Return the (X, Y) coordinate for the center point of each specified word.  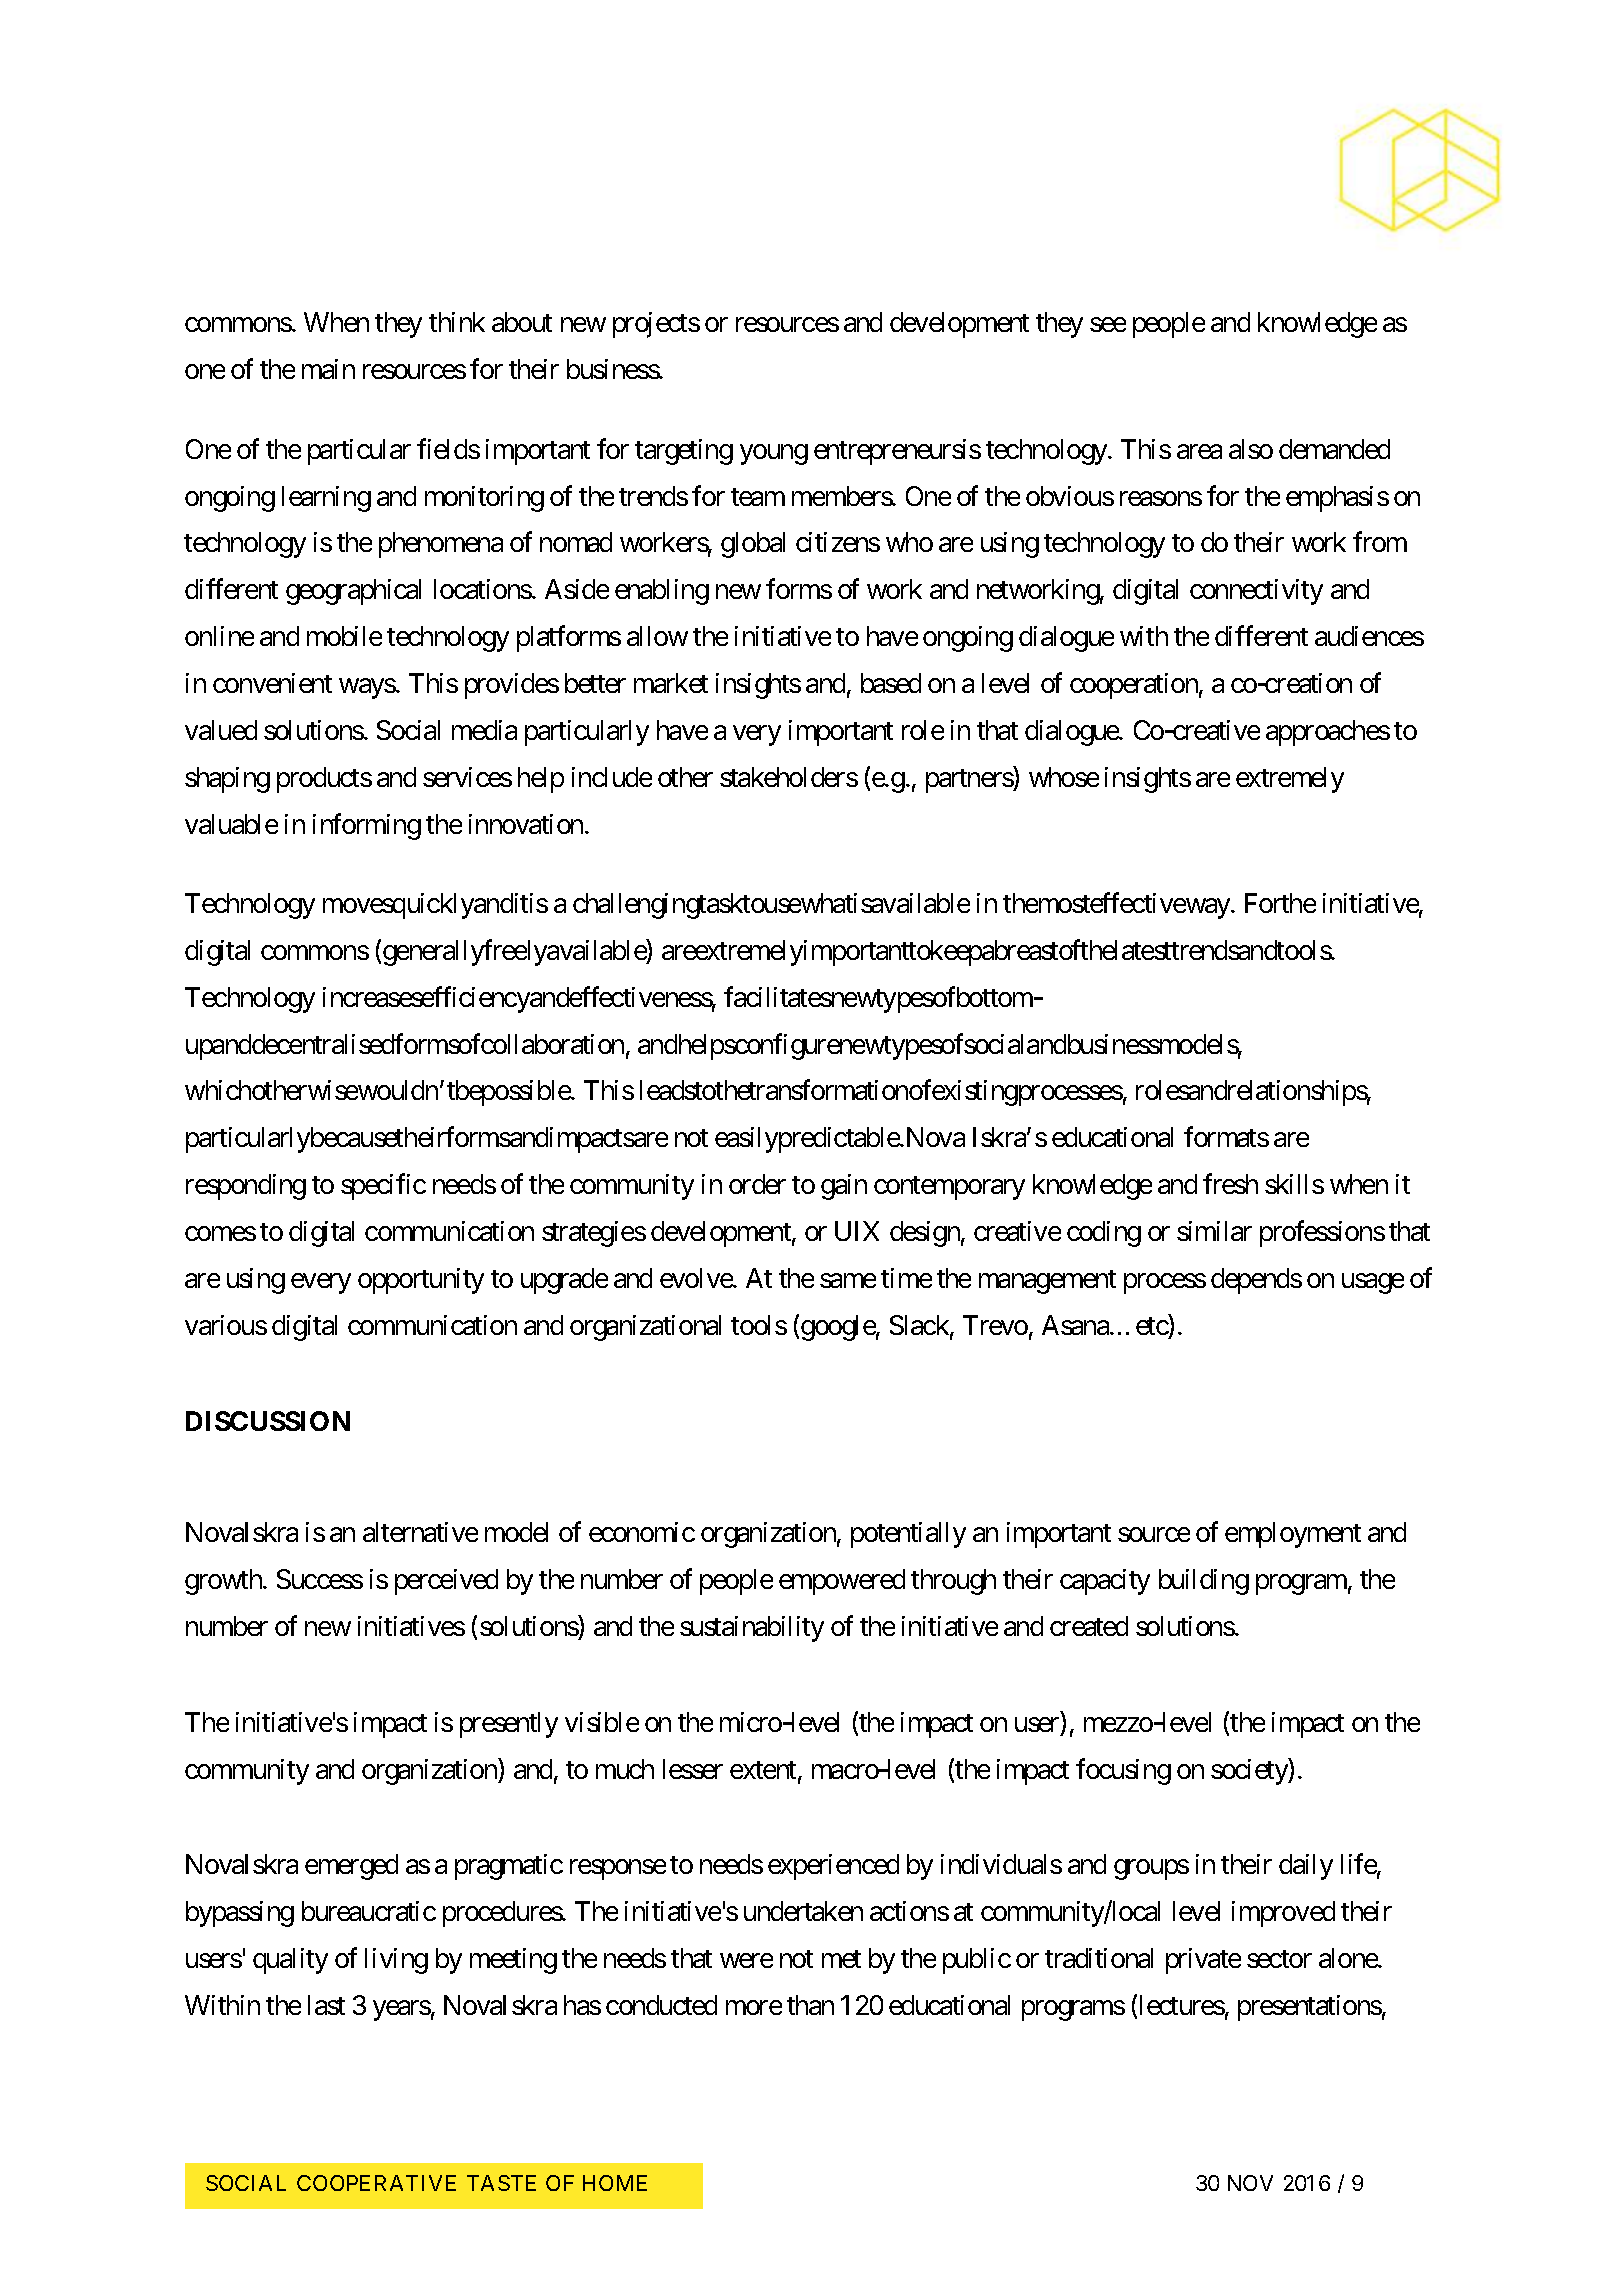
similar (1214, 1231)
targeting (684, 452)
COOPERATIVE (376, 2183)
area (1199, 451)
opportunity (421, 1281)
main (328, 369)
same (848, 1281)
